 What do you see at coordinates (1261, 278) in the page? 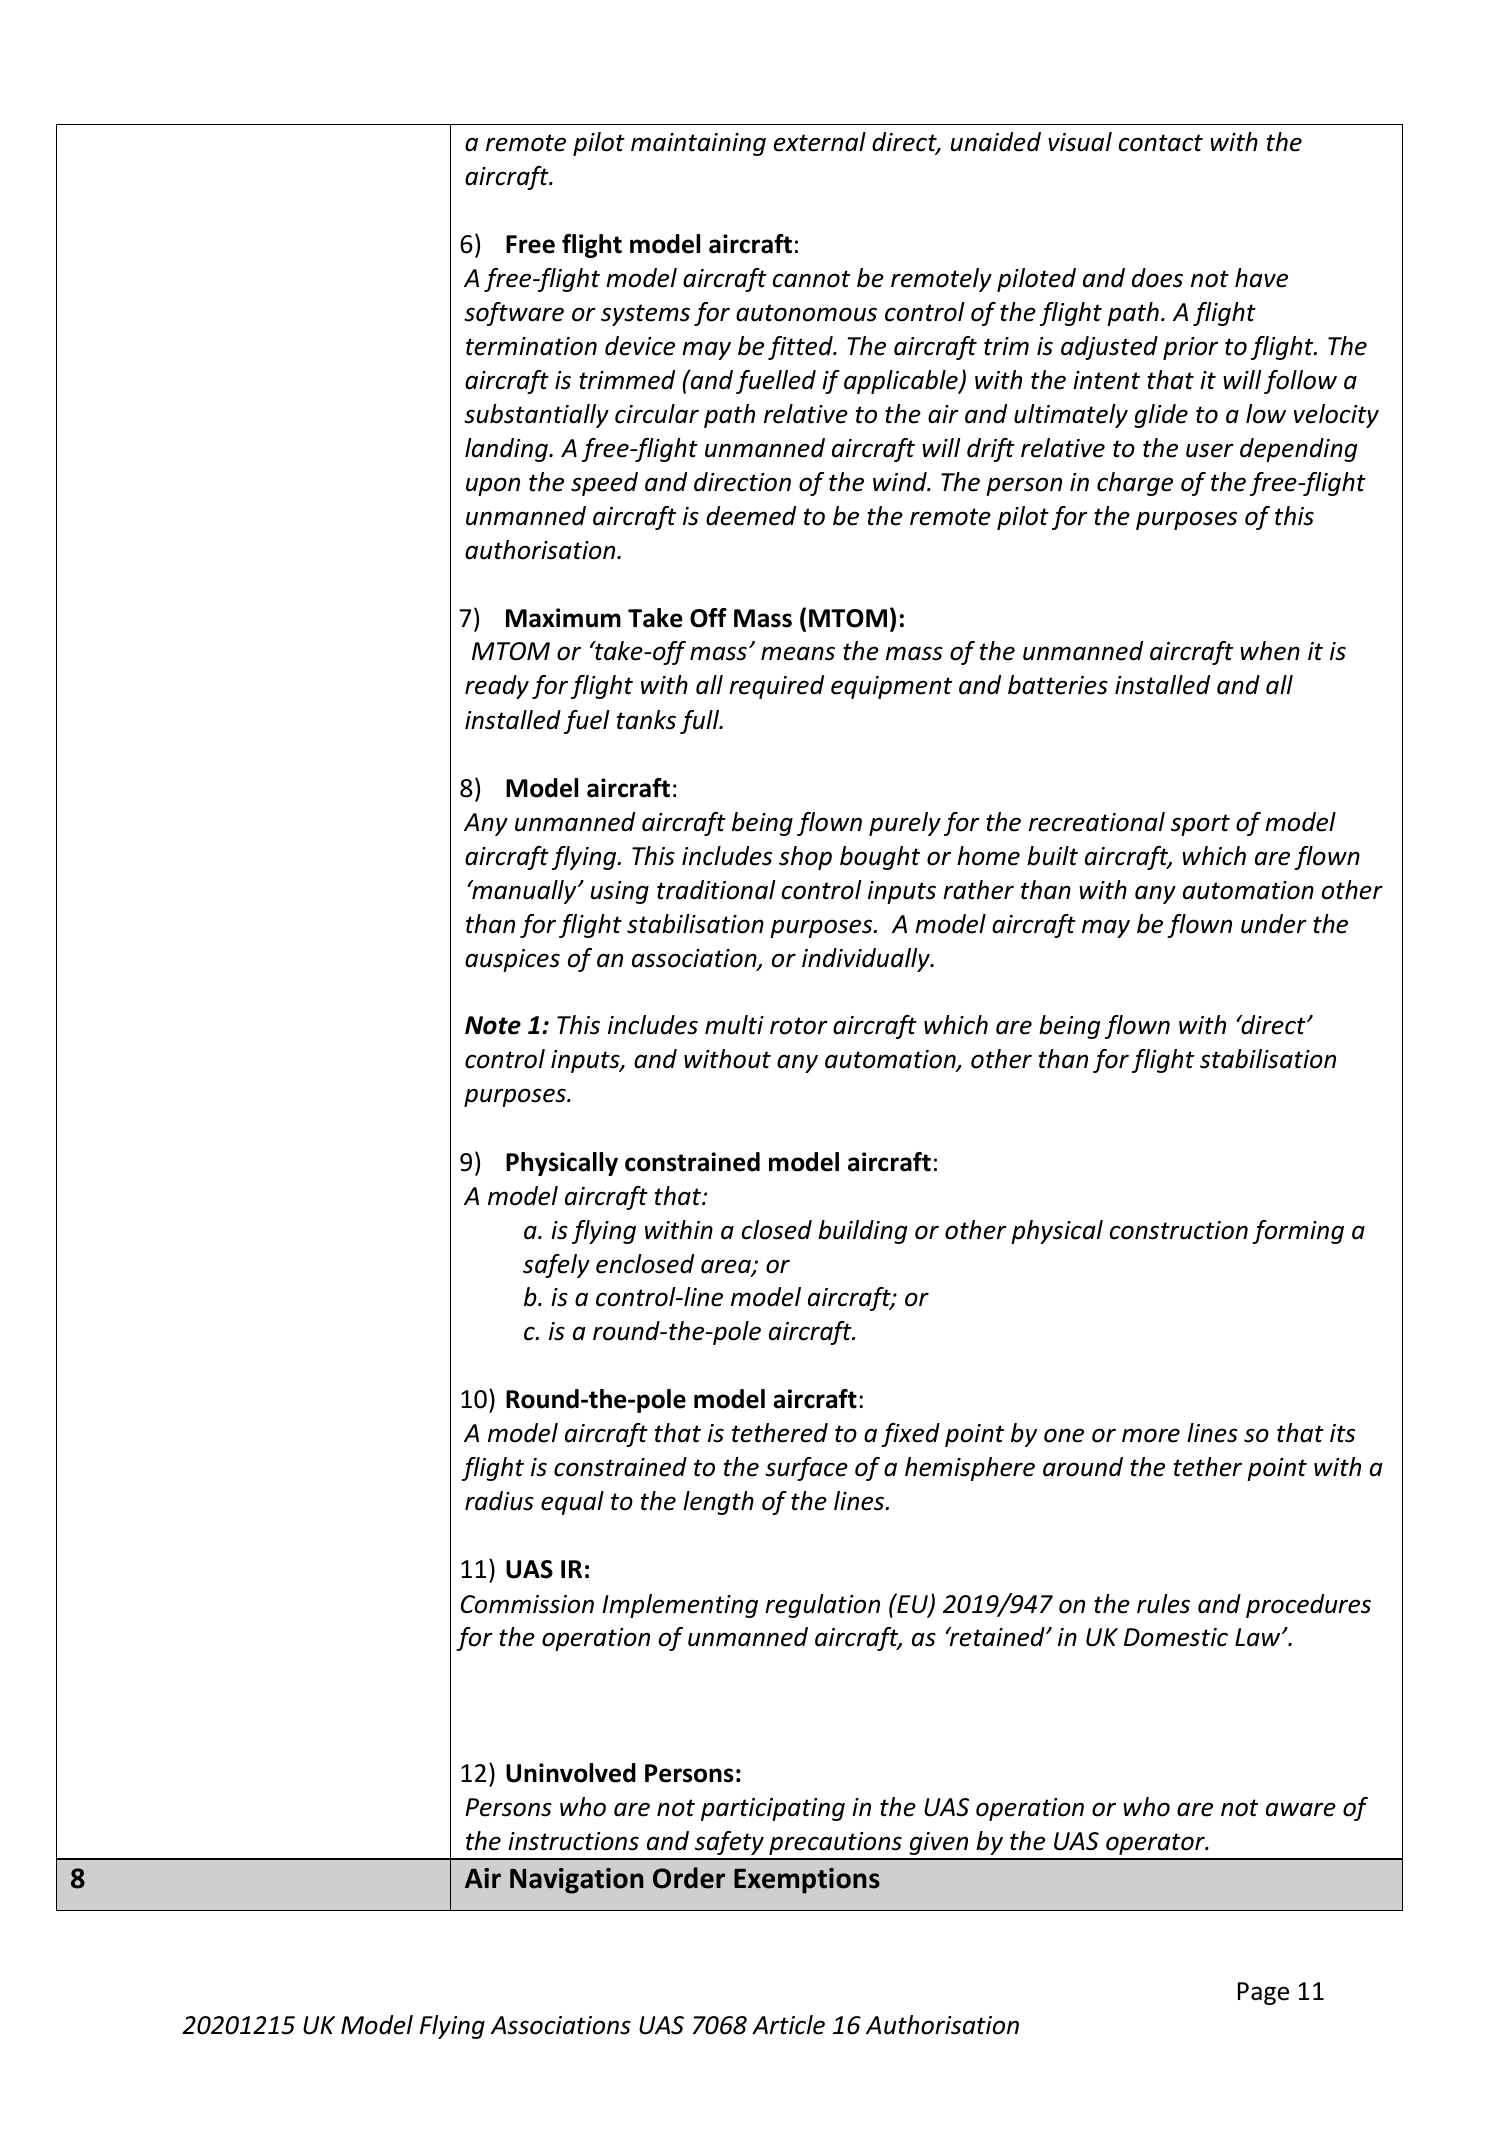
I see `have` at bounding box center [1261, 278].
